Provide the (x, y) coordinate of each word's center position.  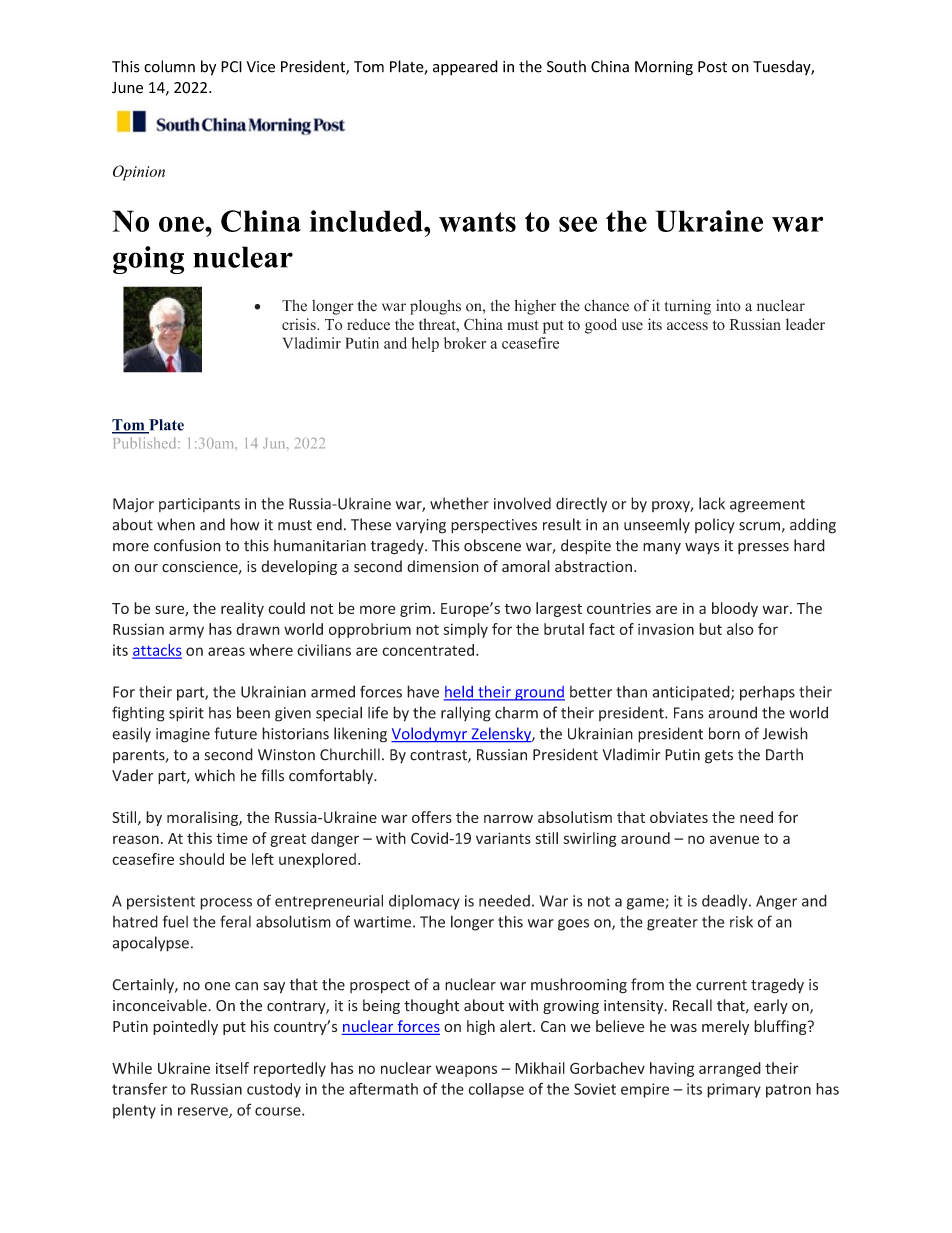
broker (465, 343)
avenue (734, 839)
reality (242, 609)
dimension (443, 566)
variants (503, 838)
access (687, 326)
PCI (231, 67)
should (201, 859)
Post (712, 67)
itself (232, 1068)
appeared (465, 67)
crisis (300, 324)
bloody (735, 609)
